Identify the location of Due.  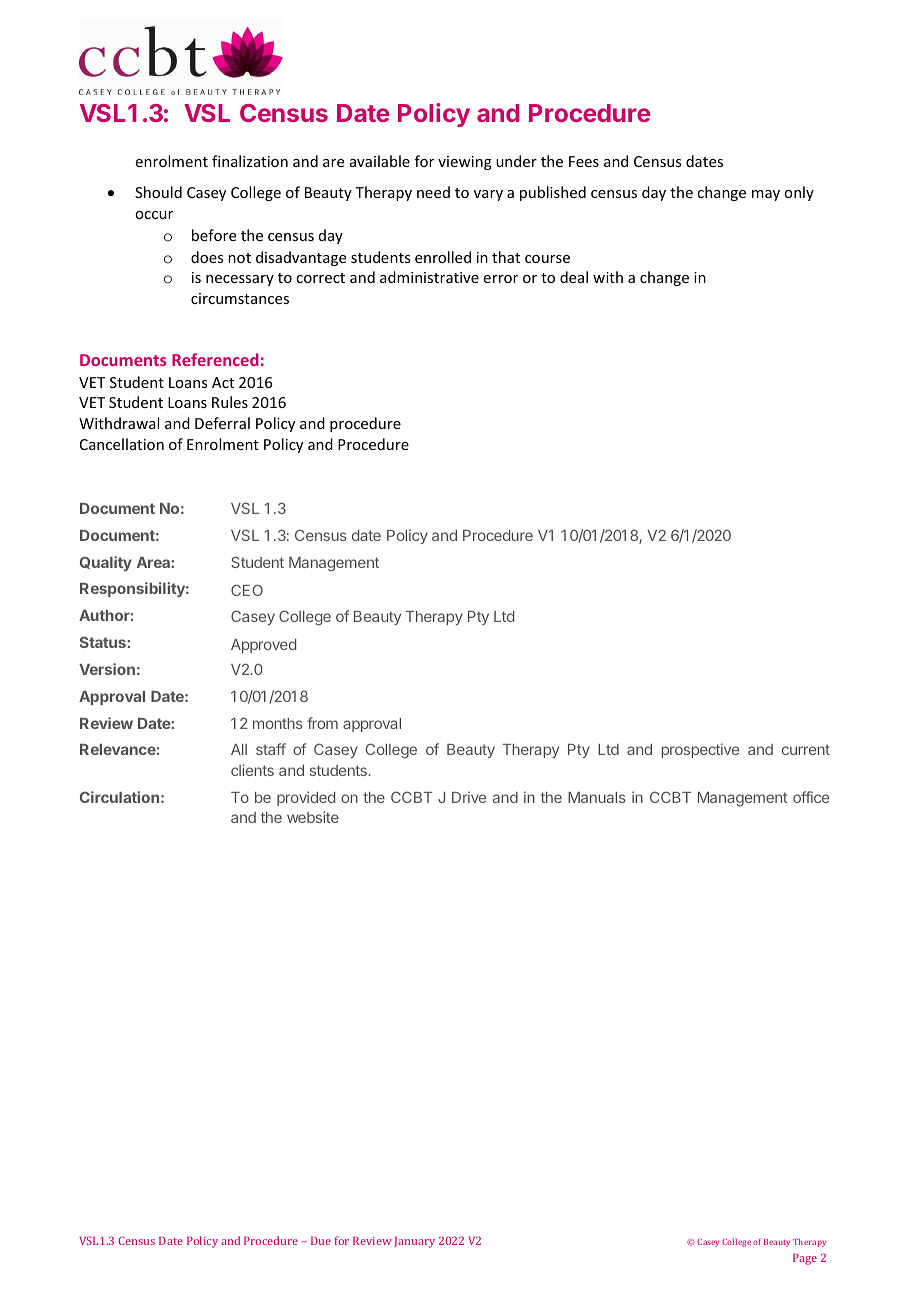
(321, 1241).
